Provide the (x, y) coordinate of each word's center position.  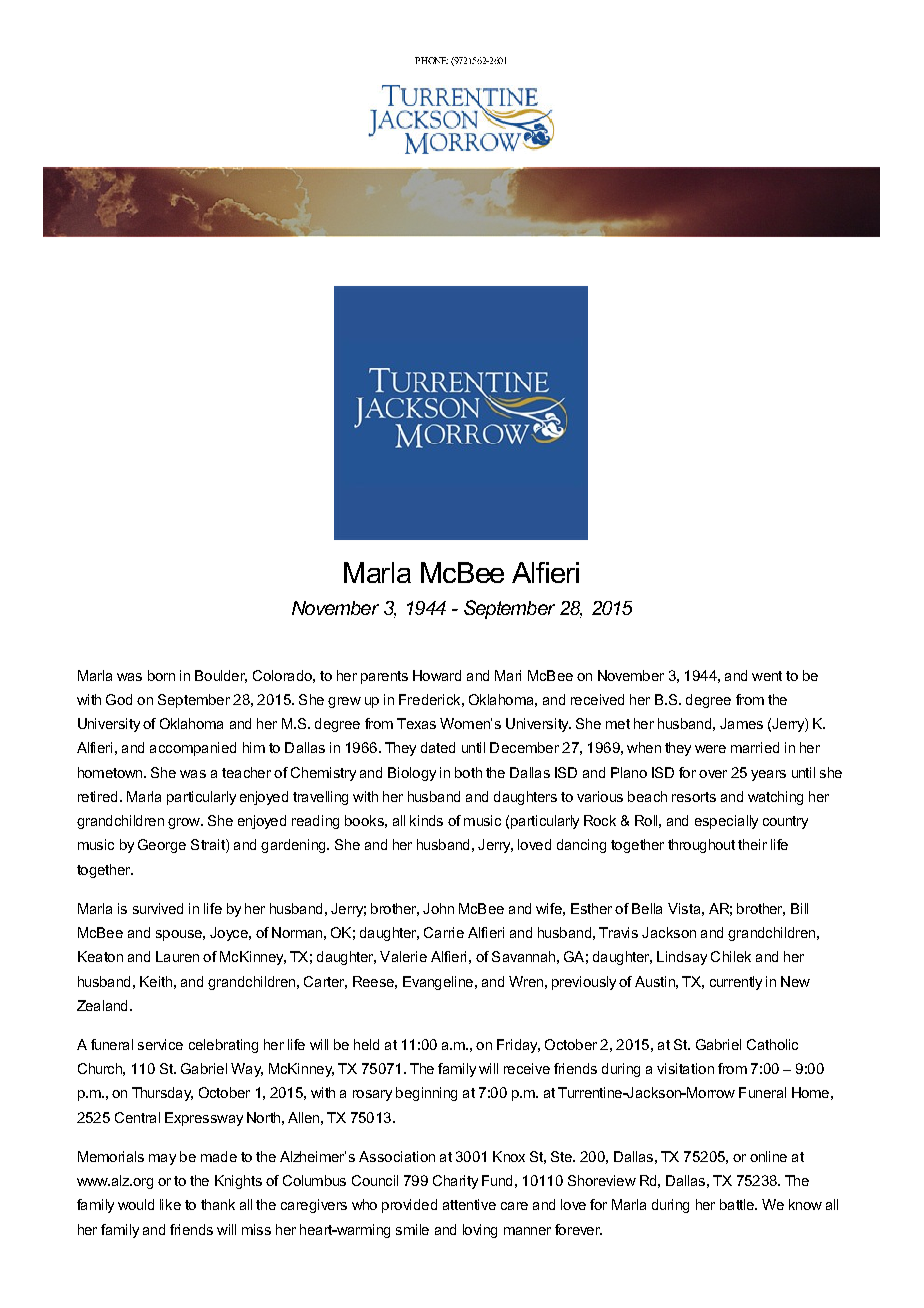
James (741, 723)
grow (185, 823)
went (767, 676)
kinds (426, 820)
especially (726, 822)
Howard (437, 675)
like (170, 1204)
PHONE (431, 60)
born (161, 675)
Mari (508, 675)
